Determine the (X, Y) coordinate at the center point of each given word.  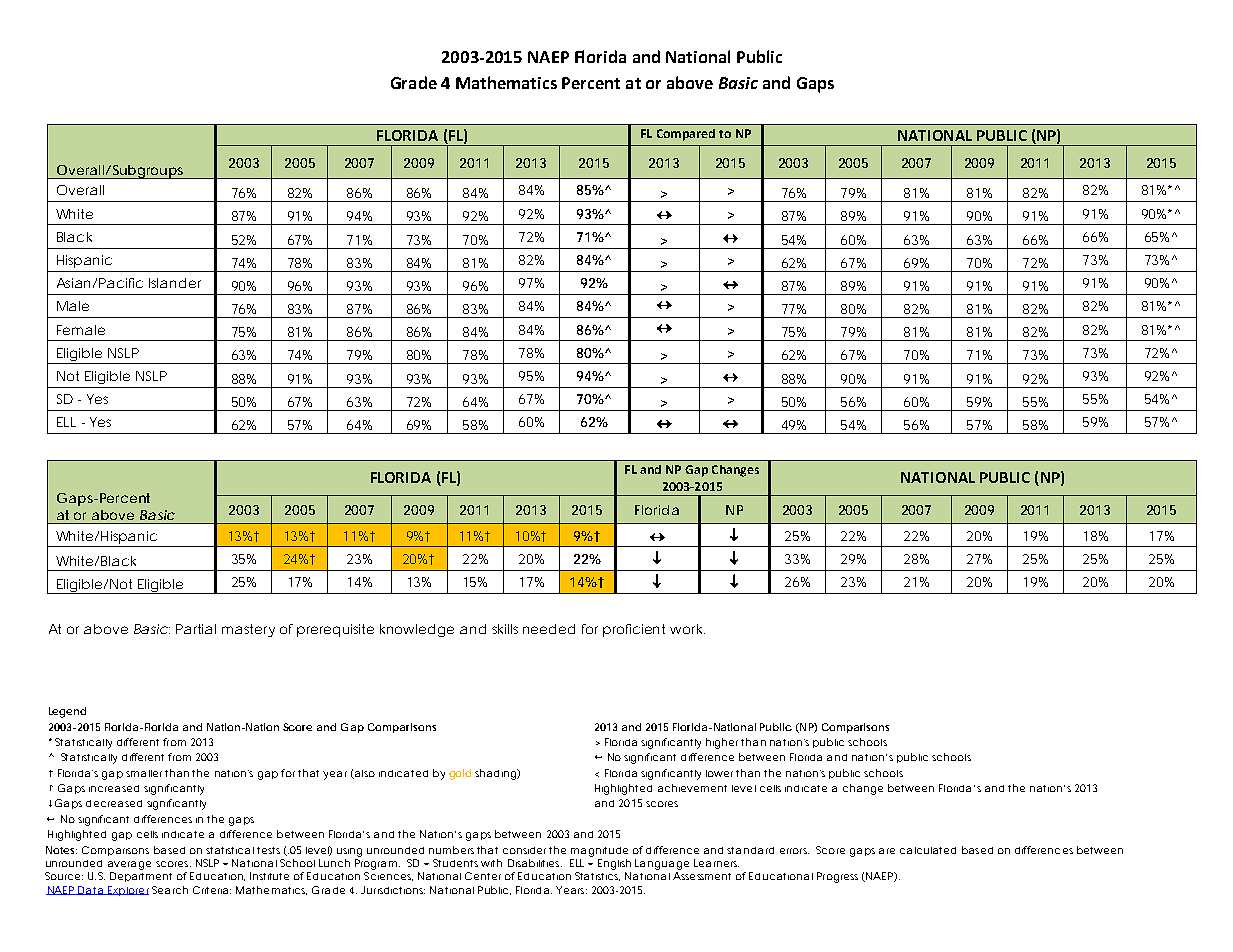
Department (141, 877)
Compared (686, 135)
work (687, 629)
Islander (175, 283)
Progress (837, 877)
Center (483, 876)
